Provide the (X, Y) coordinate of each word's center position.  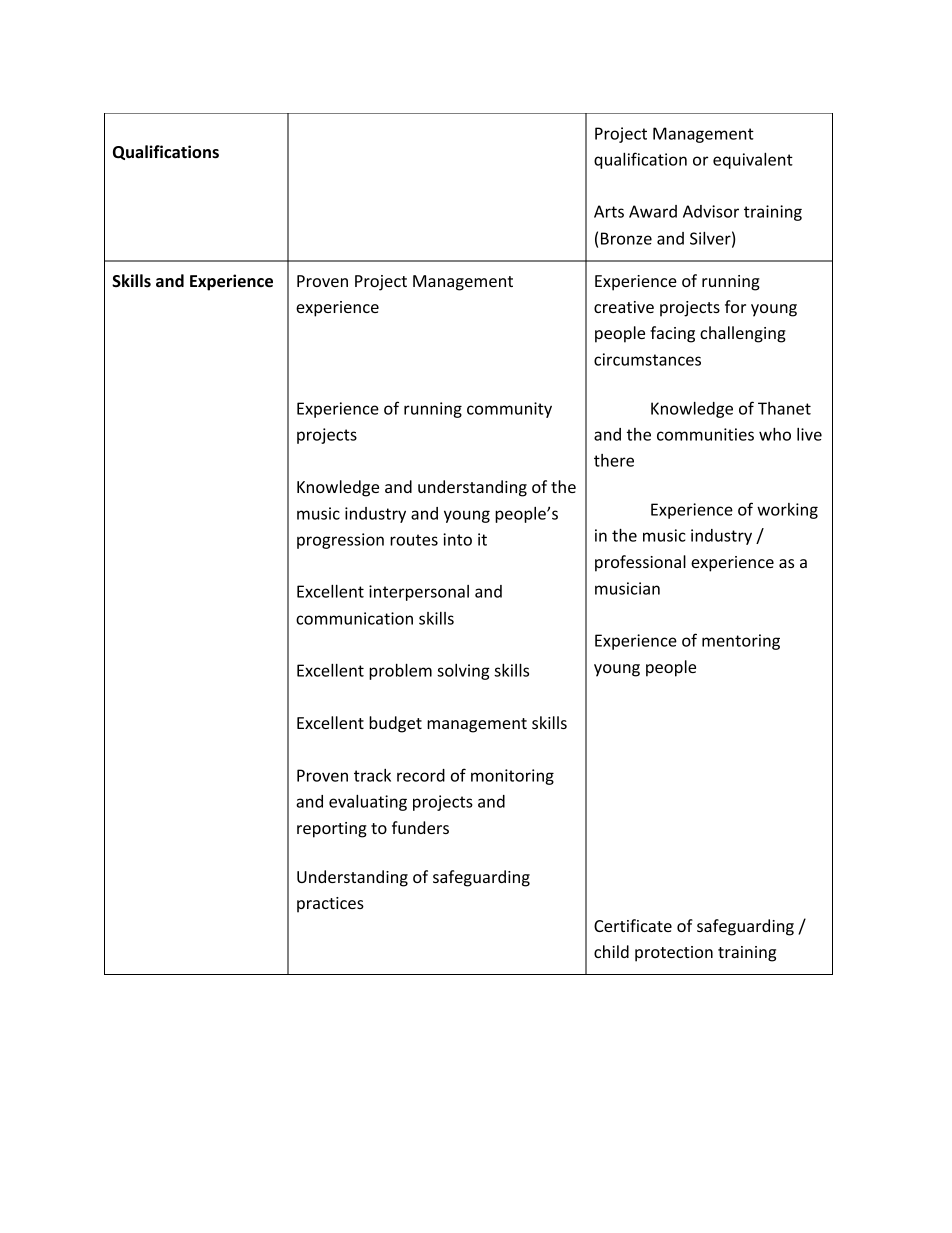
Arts (609, 211)
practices (330, 905)
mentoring (741, 642)
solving (463, 672)
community (509, 410)
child (611, 951)
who (775, 434)
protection (674, 954)
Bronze (626, 238)
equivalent (753, 161)
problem (400, 671)
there (614, 460)
